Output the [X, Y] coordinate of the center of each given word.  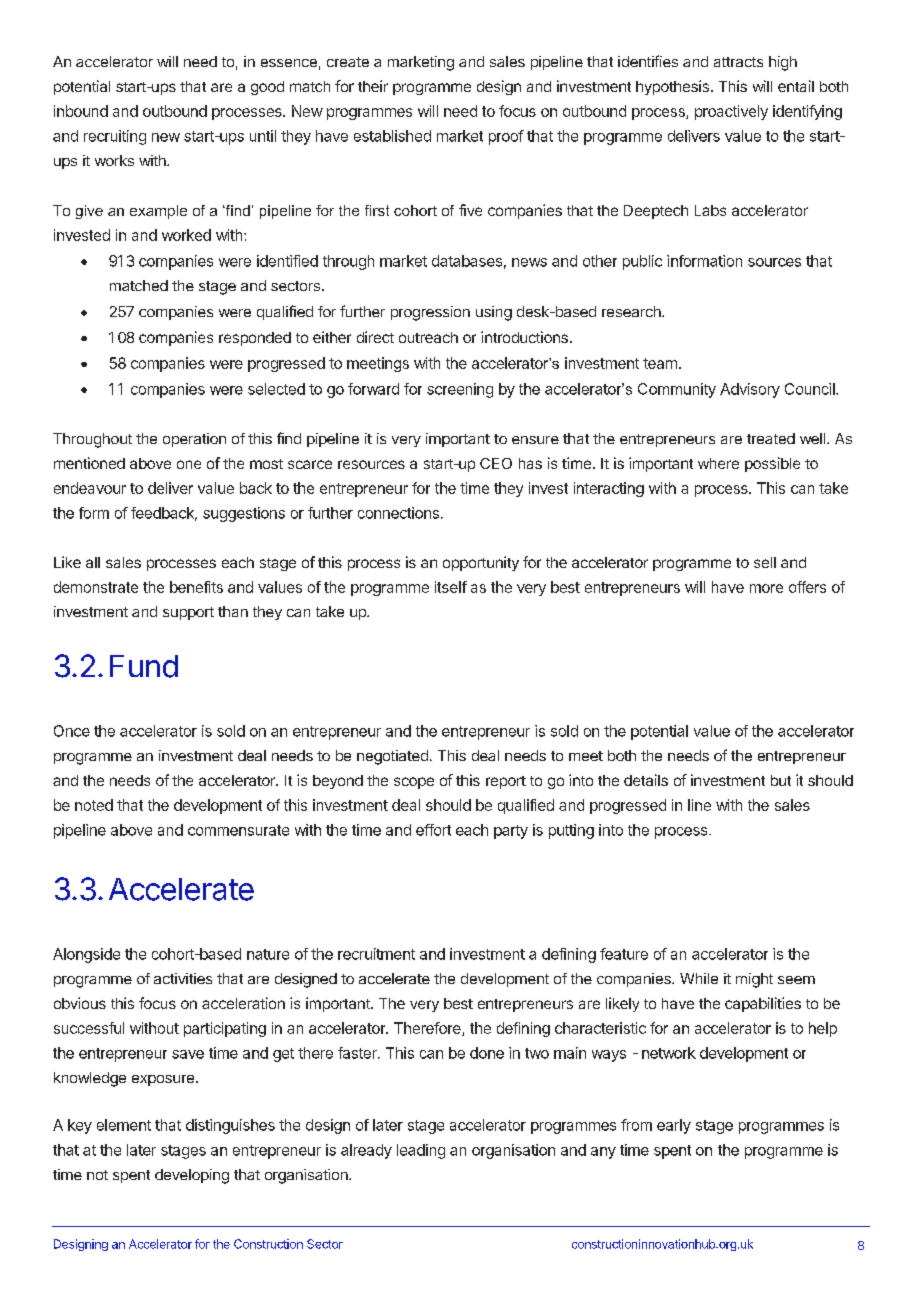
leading [421, 1151]
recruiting [115, 137]
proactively [731, 112]
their [373, 86]
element [124, 1125]
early [674, 1126]
